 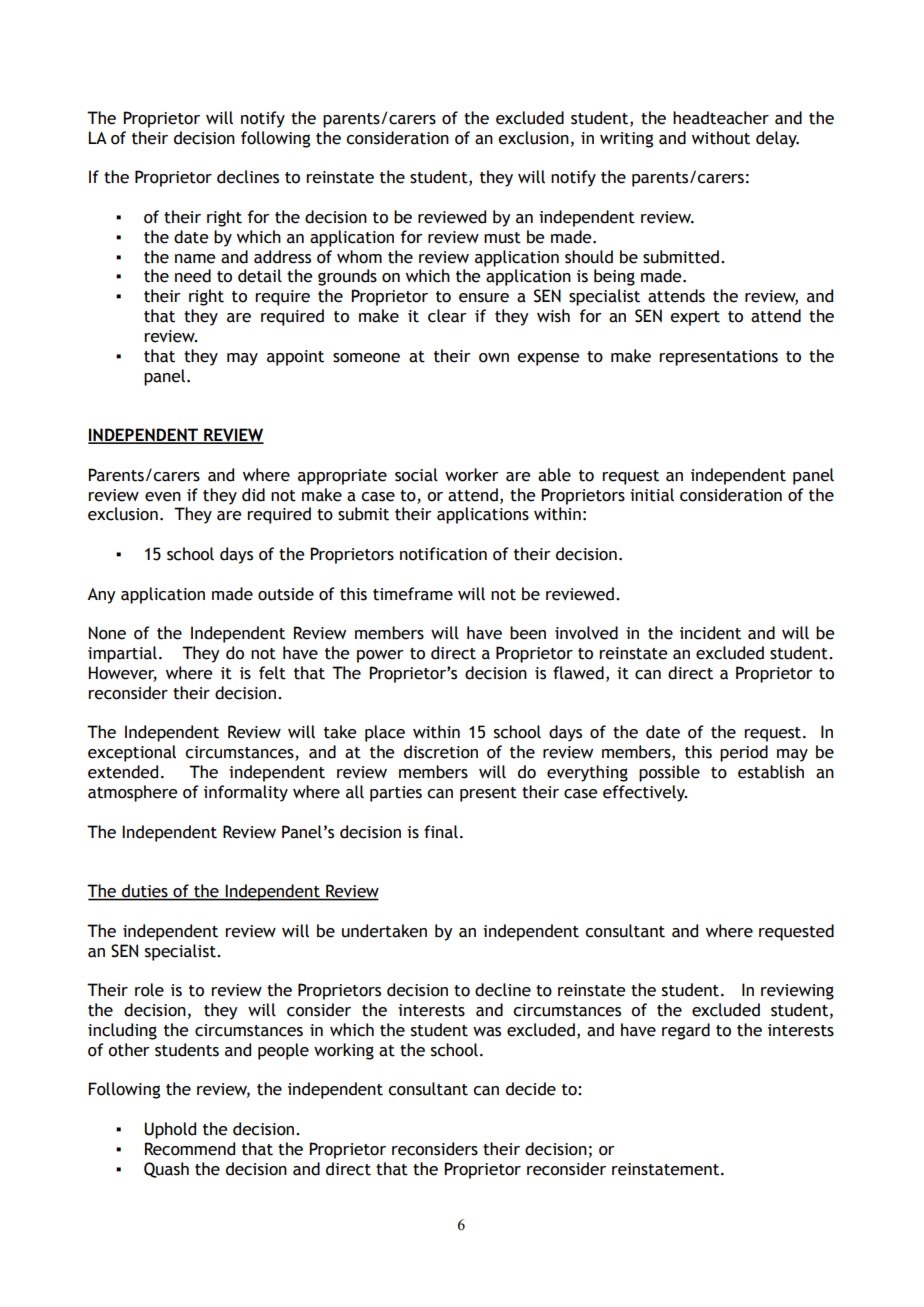 I want to click on without, so click(x=721, y=138).
